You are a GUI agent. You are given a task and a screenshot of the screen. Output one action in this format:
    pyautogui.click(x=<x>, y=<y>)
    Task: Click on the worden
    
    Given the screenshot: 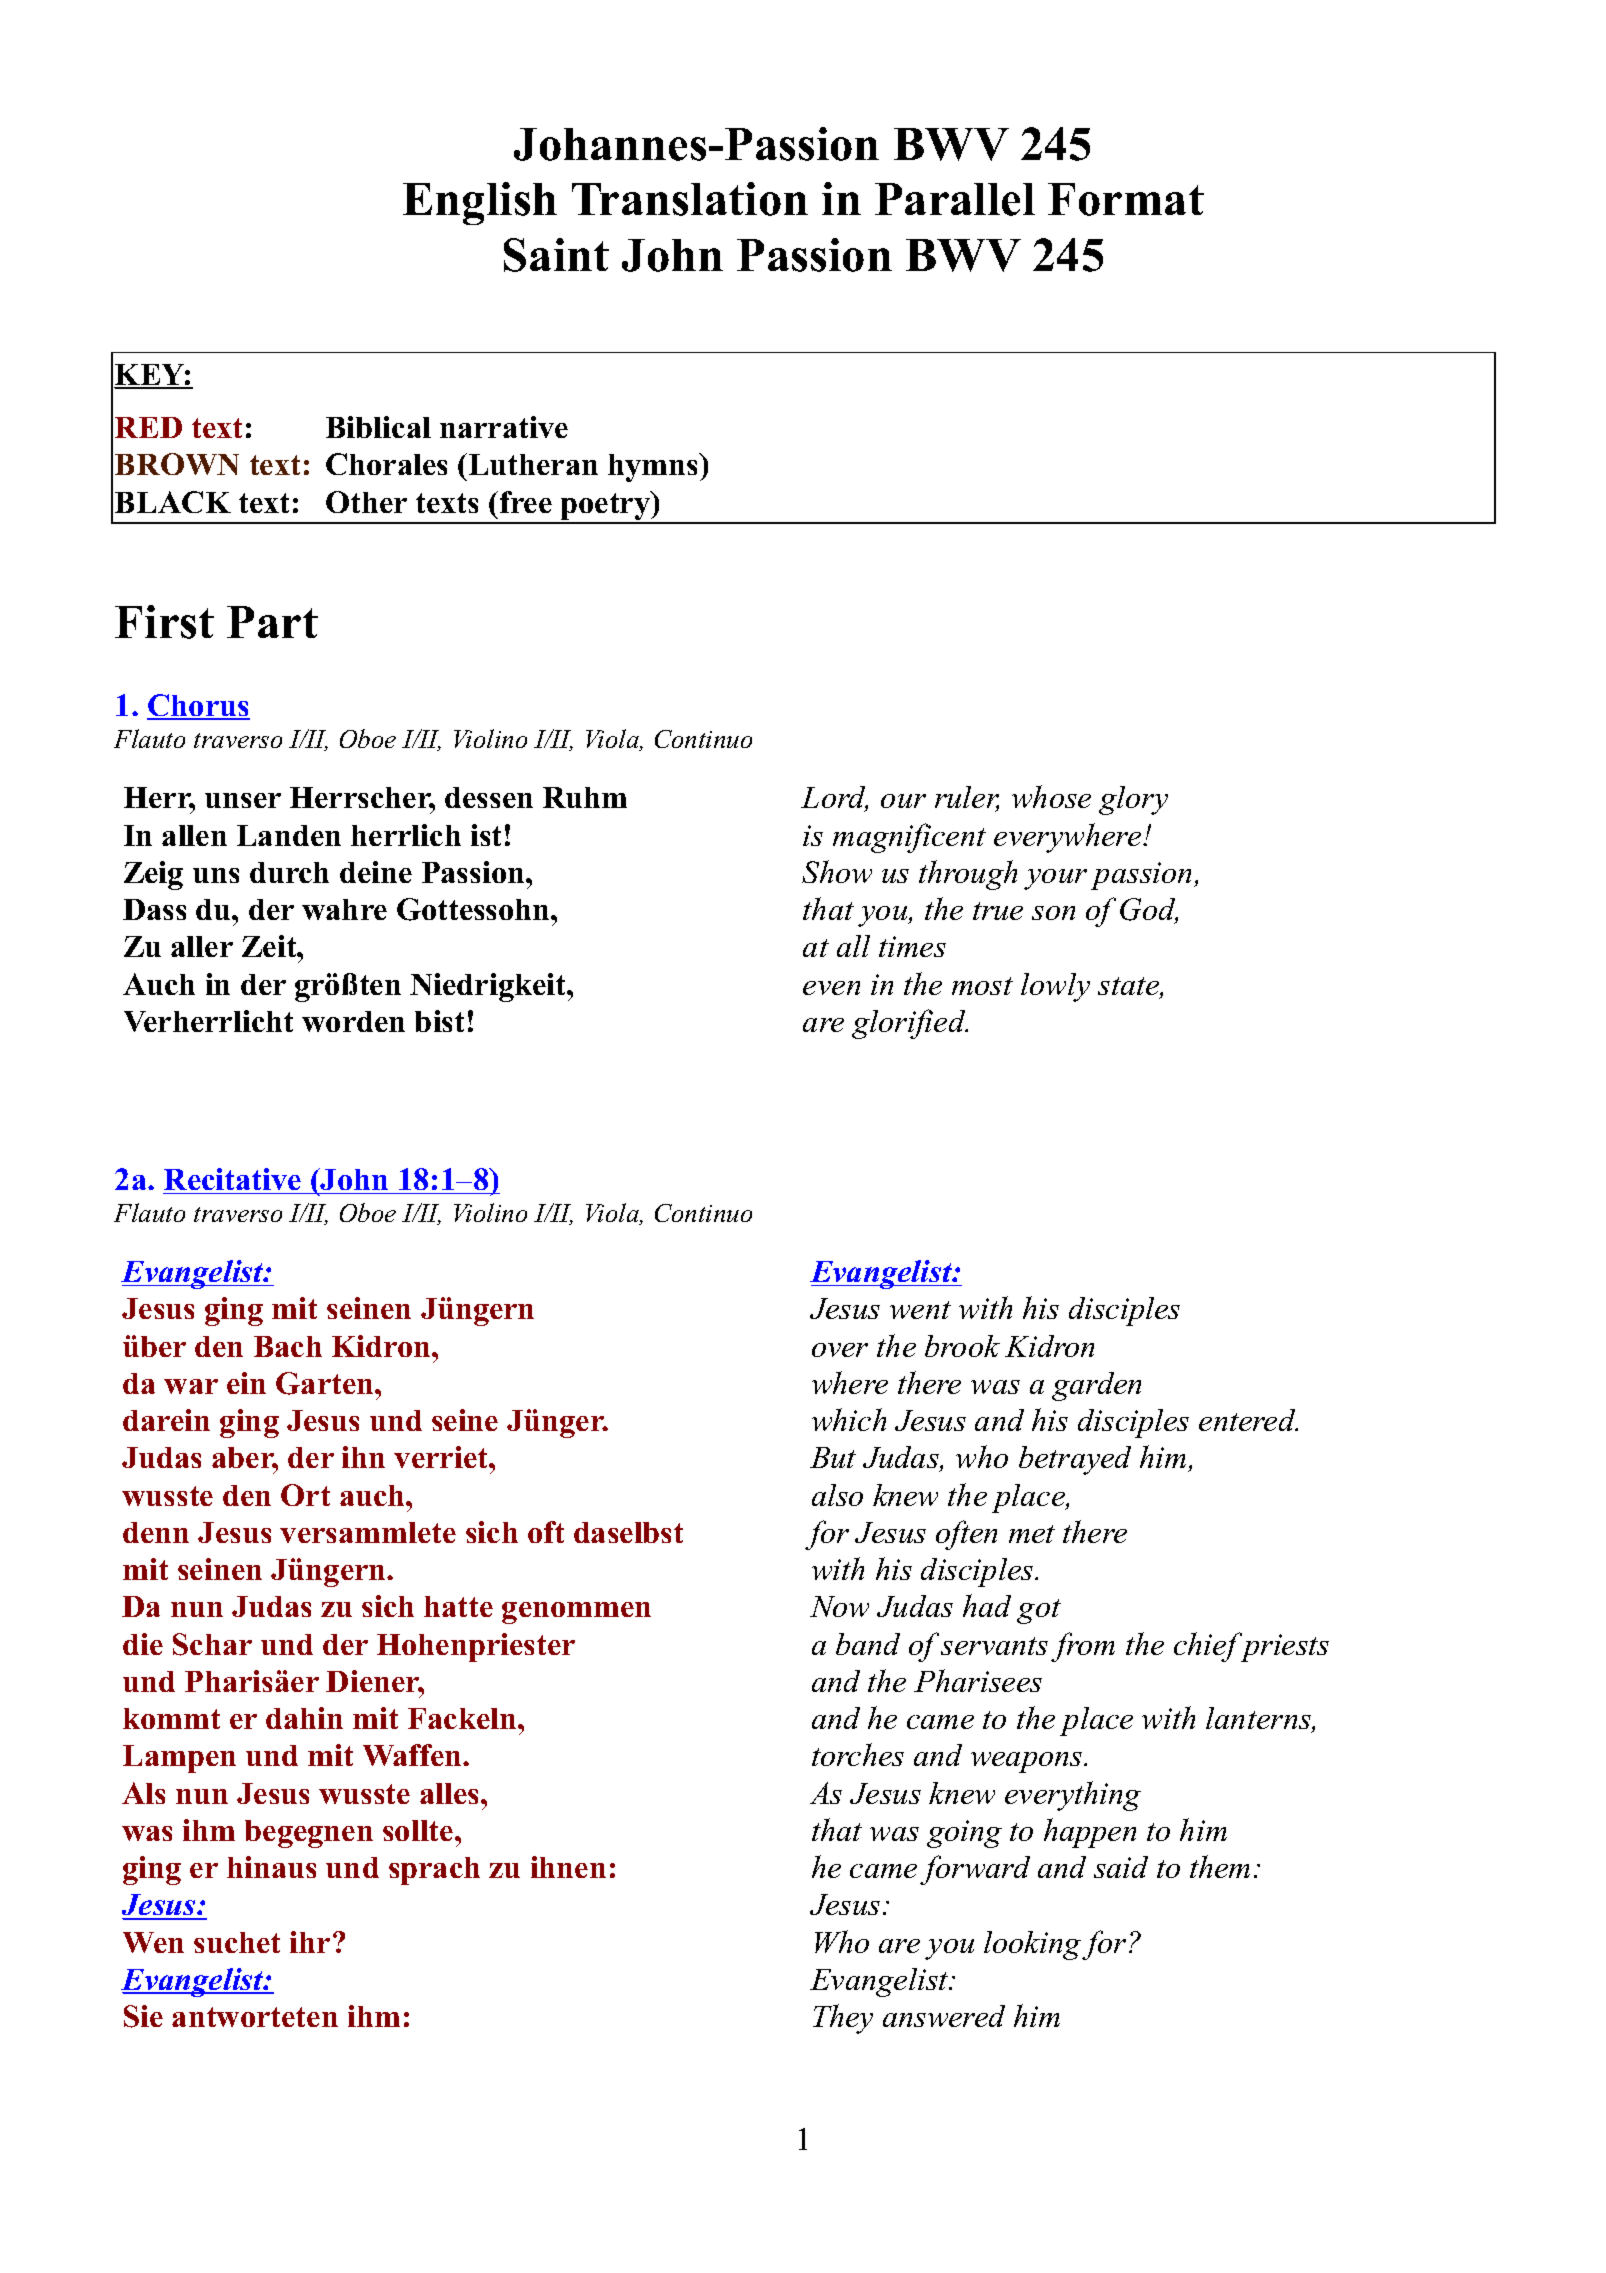 What is the action you would take?
    pyautogui.click(x=353, y=1021)
